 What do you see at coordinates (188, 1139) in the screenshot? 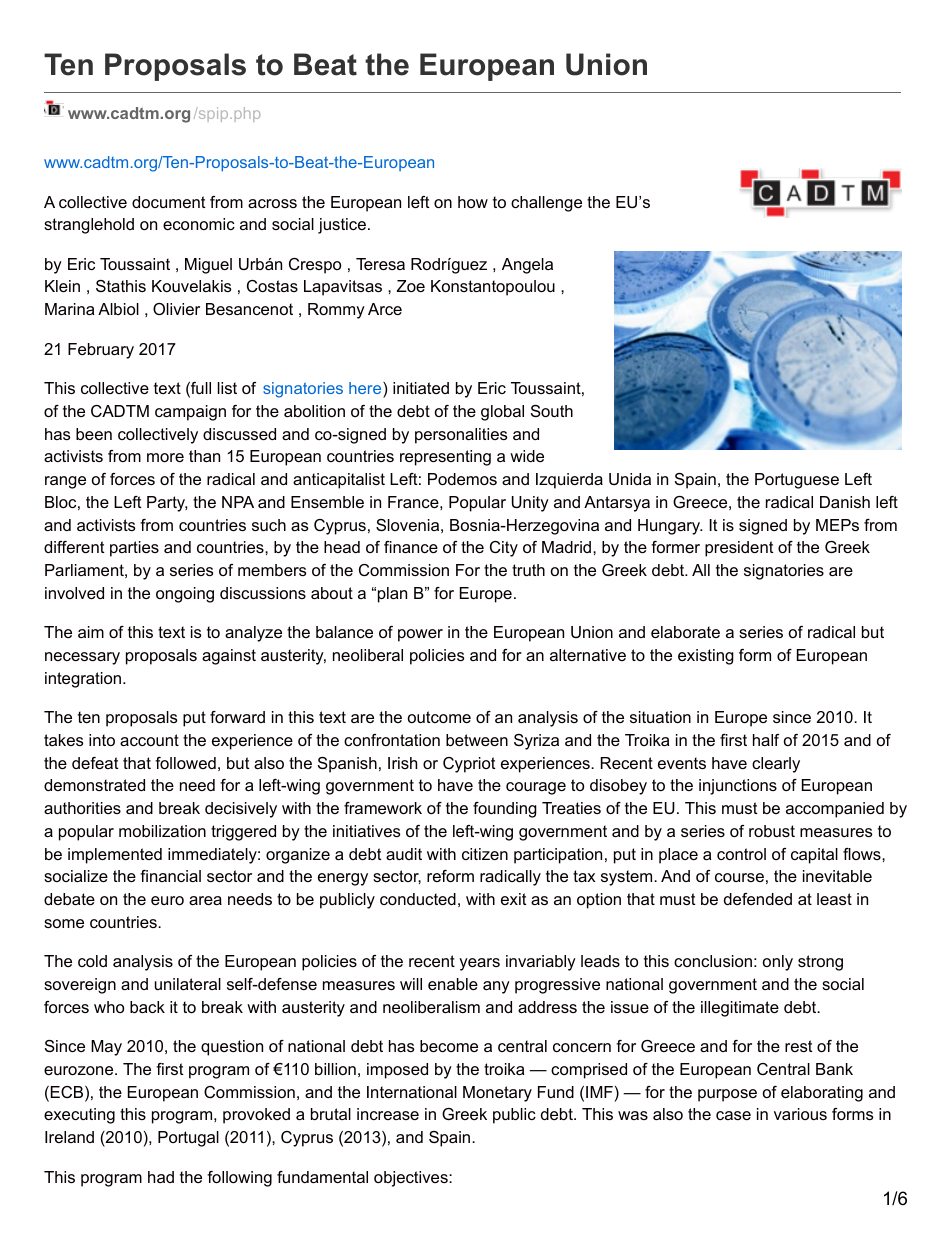
I see `Portugal` at bounding box center [188, 1139].
